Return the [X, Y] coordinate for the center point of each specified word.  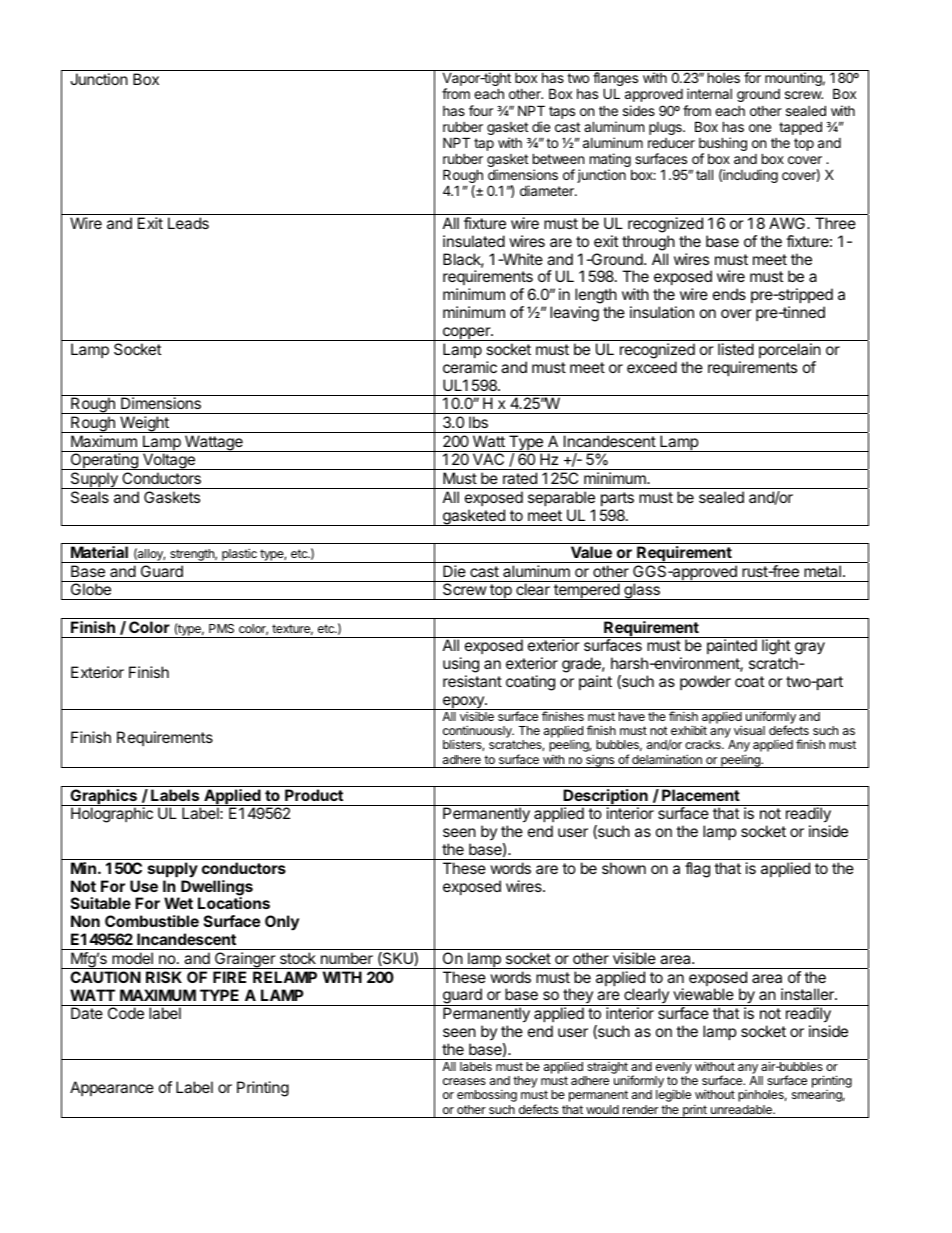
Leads [188, 223]
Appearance [112, 1088]
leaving [574, 314]
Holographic [112, 815]
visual [749, 730]
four [481, 110]
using [461, 666]
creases [464, 1081]
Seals [90, 497]
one [760, 128]
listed [736, 349]
